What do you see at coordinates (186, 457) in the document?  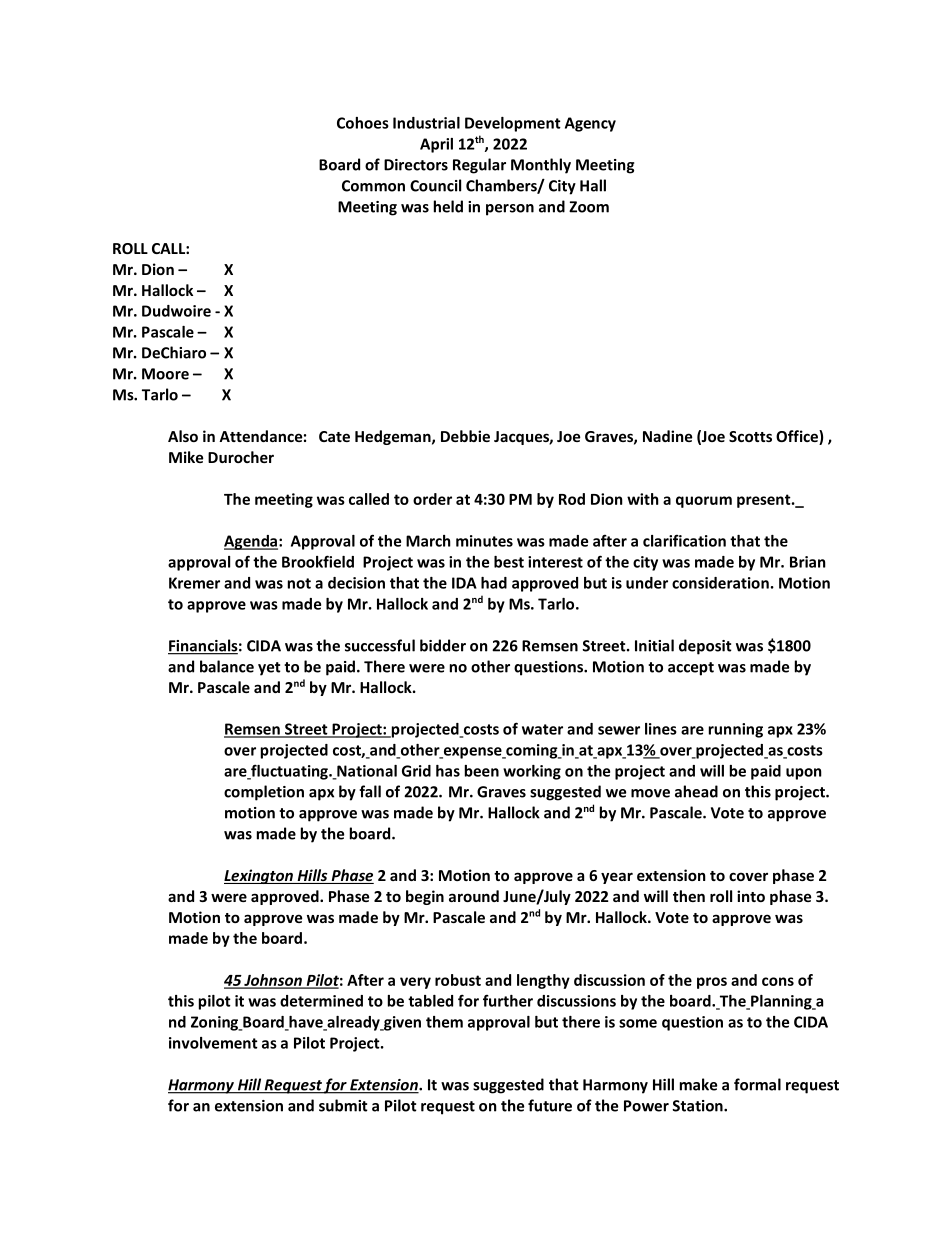 I see `Mike` at bounding box center [186, 457].
